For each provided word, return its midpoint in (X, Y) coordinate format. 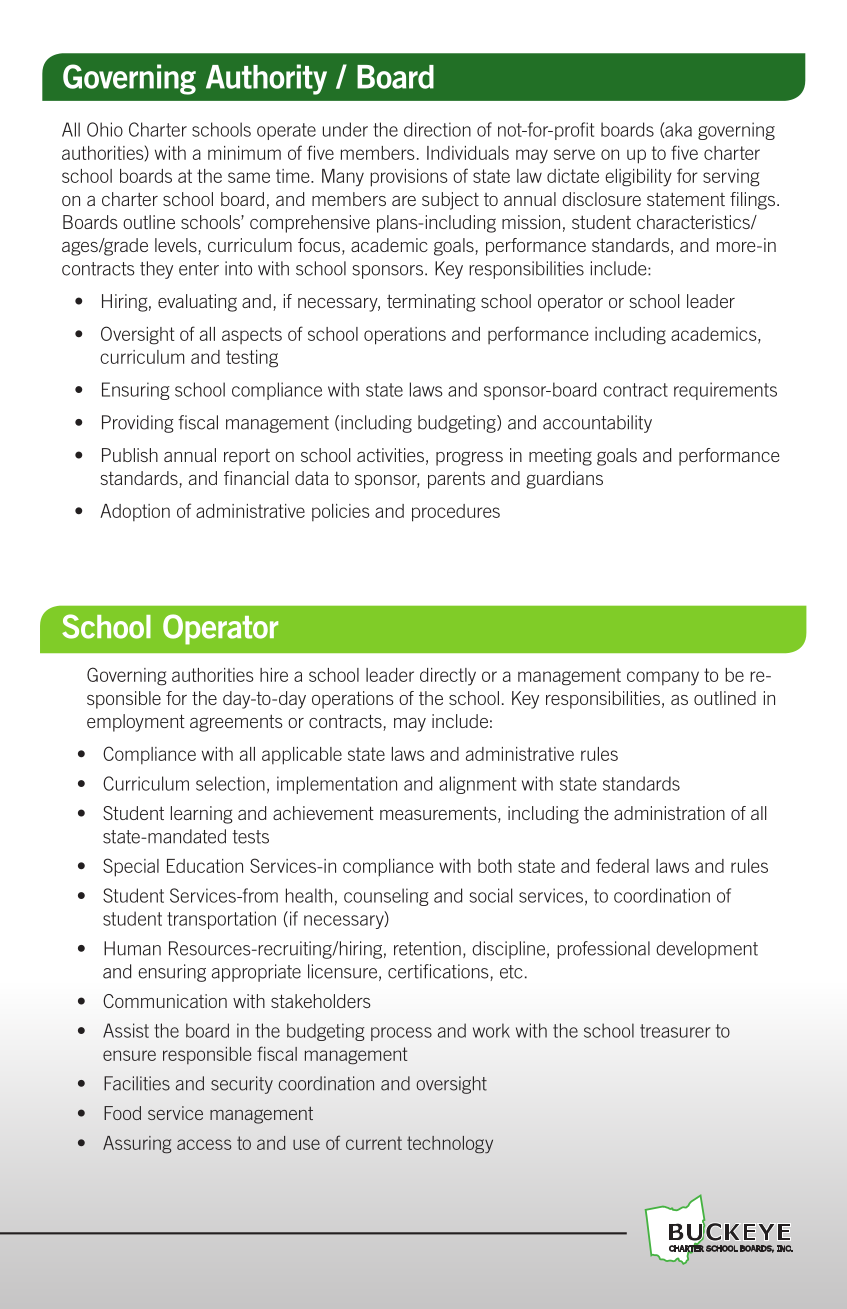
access (204, 1144)
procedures (456, 513)
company (663, 678)
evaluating (197, 303)
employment (136, 723)
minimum (244, 153)
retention (427, 948)
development (707, 950)
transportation (221, 920)
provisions (408, 178)
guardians (564, 480)
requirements (725, 391)
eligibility (638, 178)
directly (448, 677)
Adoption (135, 512)
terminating (431, 303)
